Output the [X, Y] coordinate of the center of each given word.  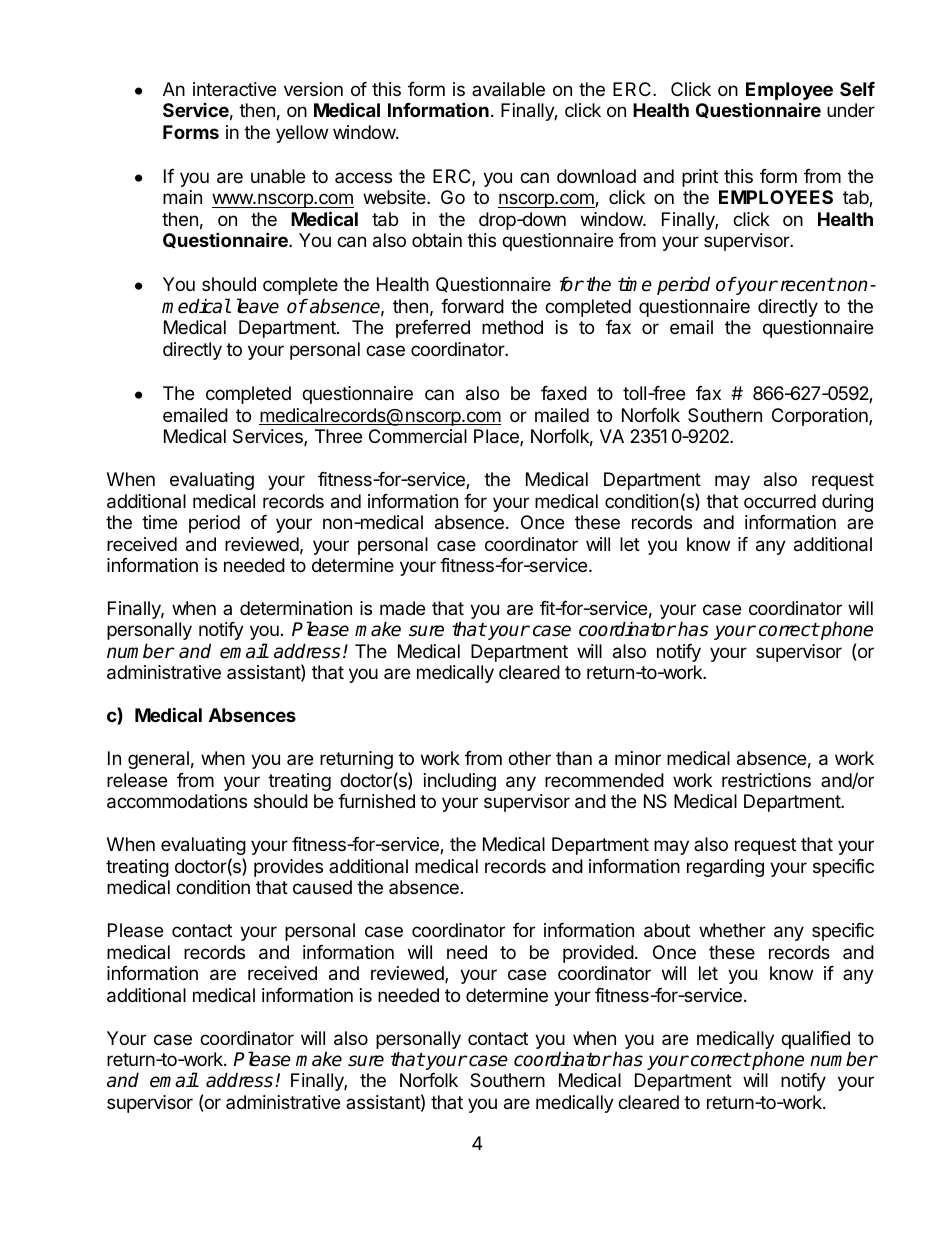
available [508, 89]
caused [322, 887]
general [158, 760]
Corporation [821, 417]
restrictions [766, 780]
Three [338, 436]
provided [598, 954]
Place [497, 437]
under [851, 110]
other [529, 758]
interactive [234, 89]
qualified [816, 1041]
